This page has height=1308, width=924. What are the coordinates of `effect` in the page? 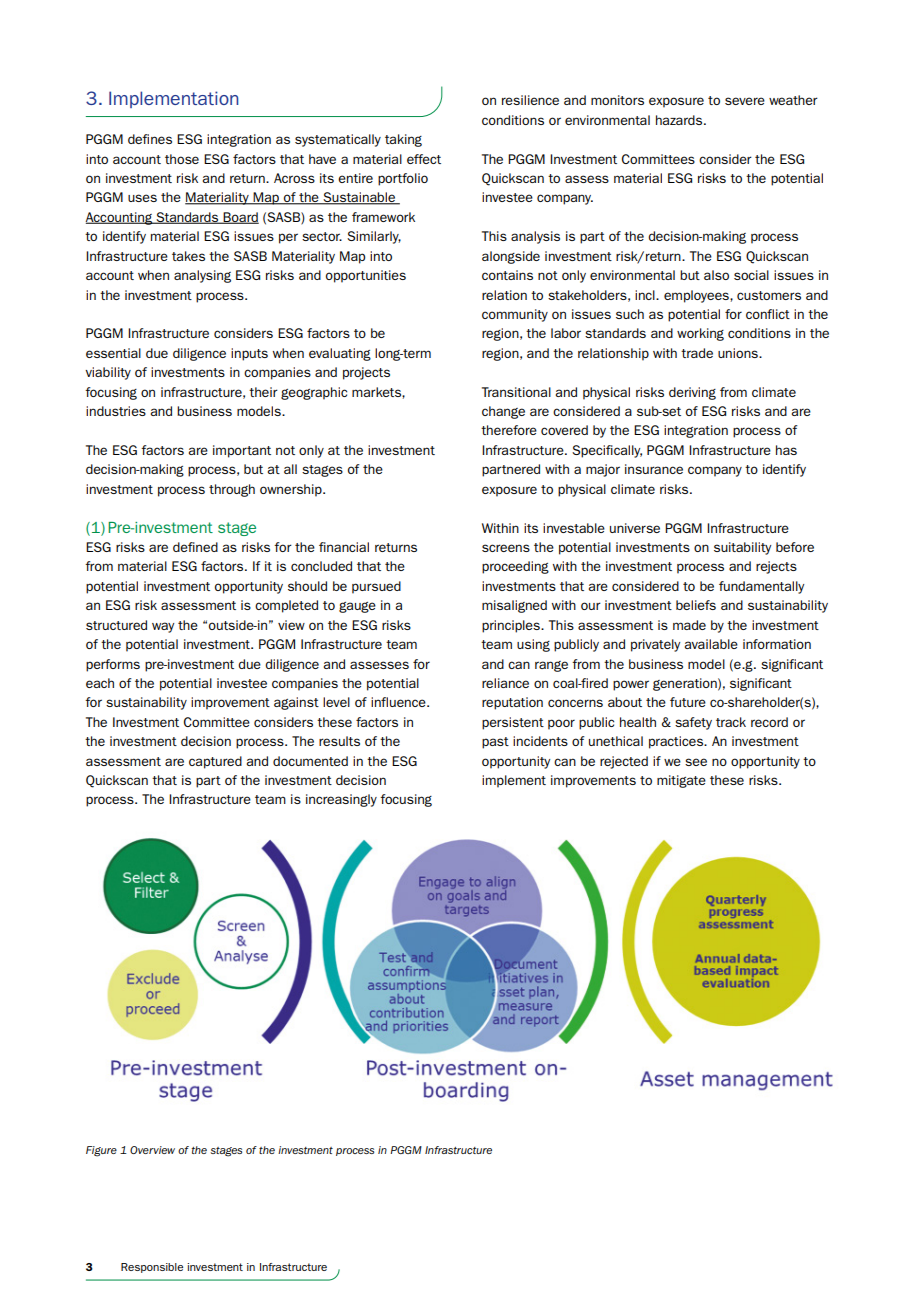 It's located at (424, 159).
